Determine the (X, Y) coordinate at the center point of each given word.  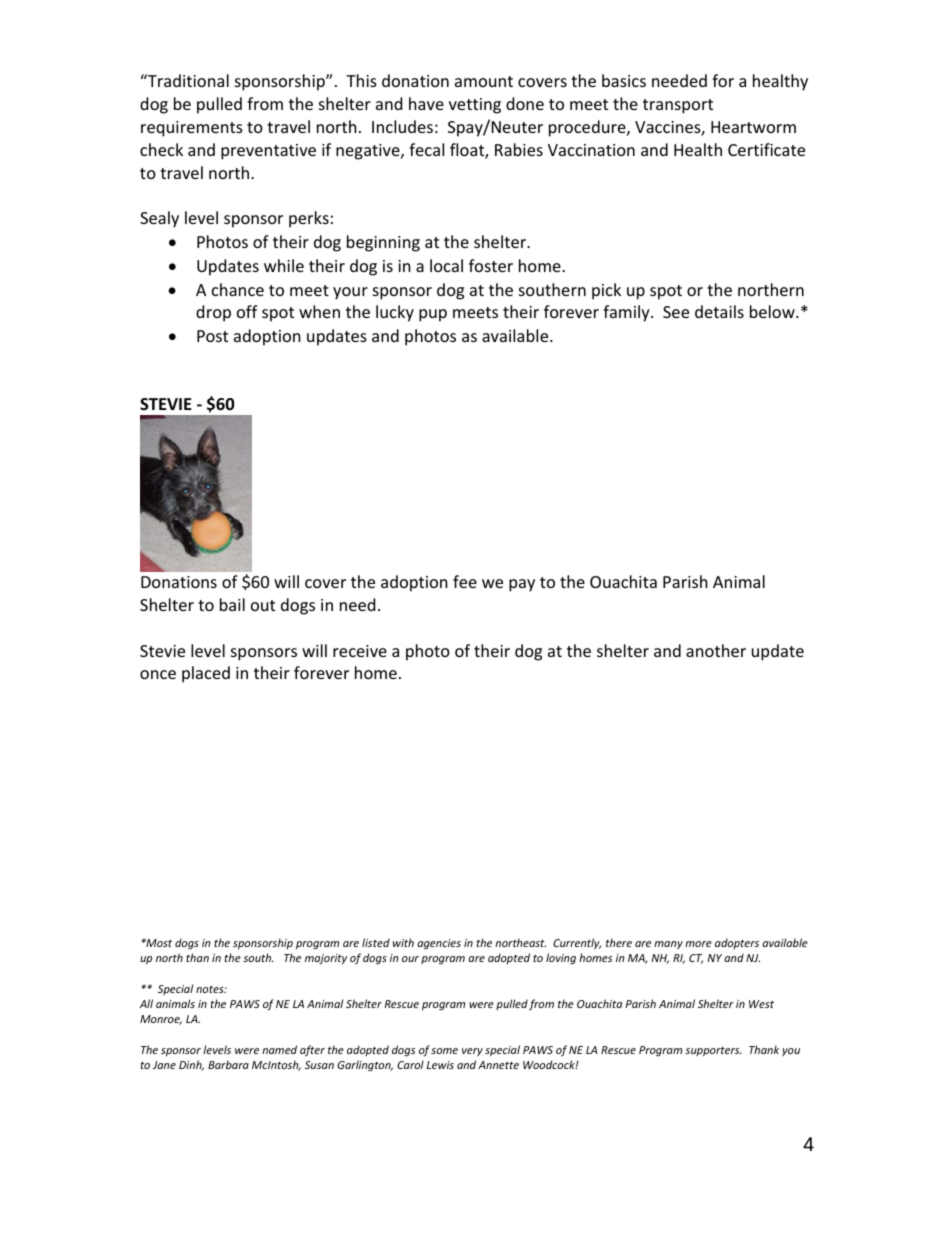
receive (360, 651)
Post (212, 336)
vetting (475, 106)
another (716, 650)
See (676, 312)
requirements (192, 129)
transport (678, 106)
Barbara (228, 1064)
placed (206, 674)
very (472, 1052)
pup (433, 315)
